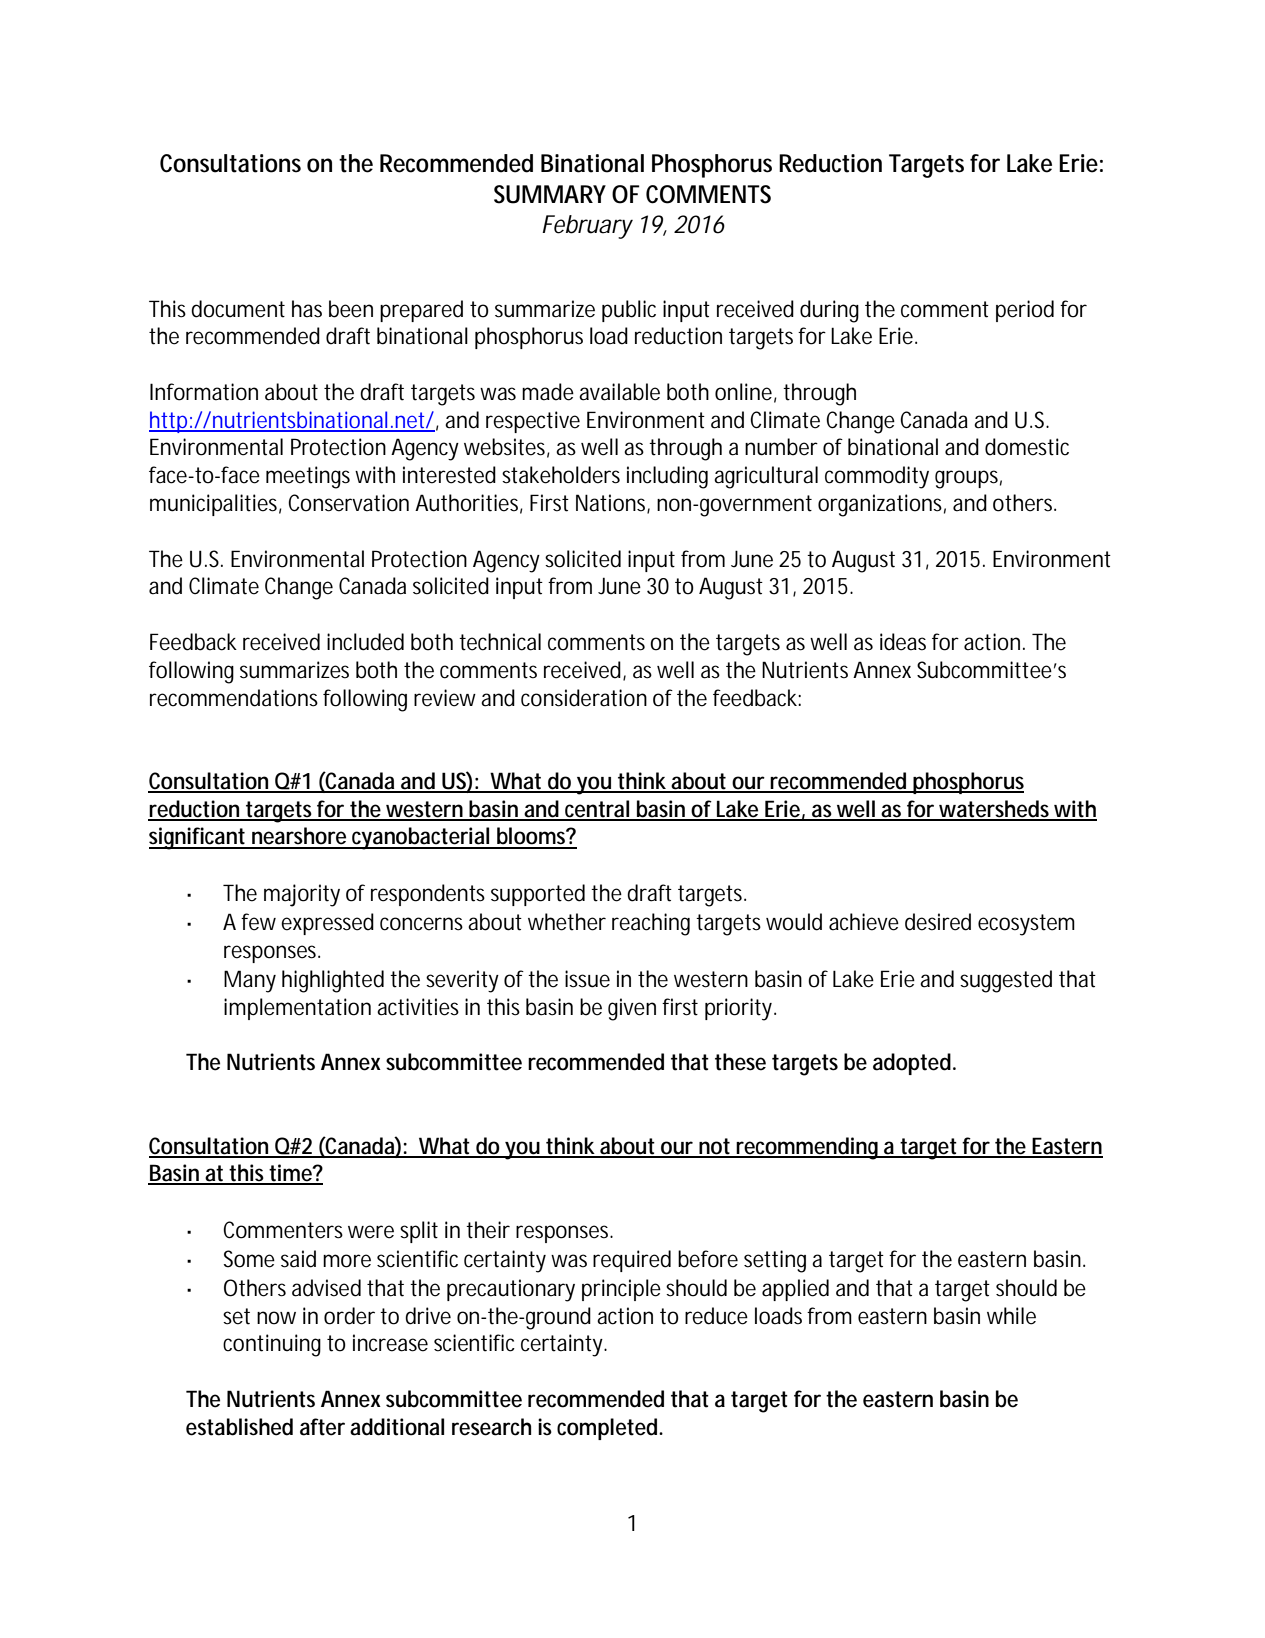 The height and width of the image is (1638, 1265). What do you see at coordinates (538, 895) in the image?
I see `supported` at bounding box center [538, 895].
